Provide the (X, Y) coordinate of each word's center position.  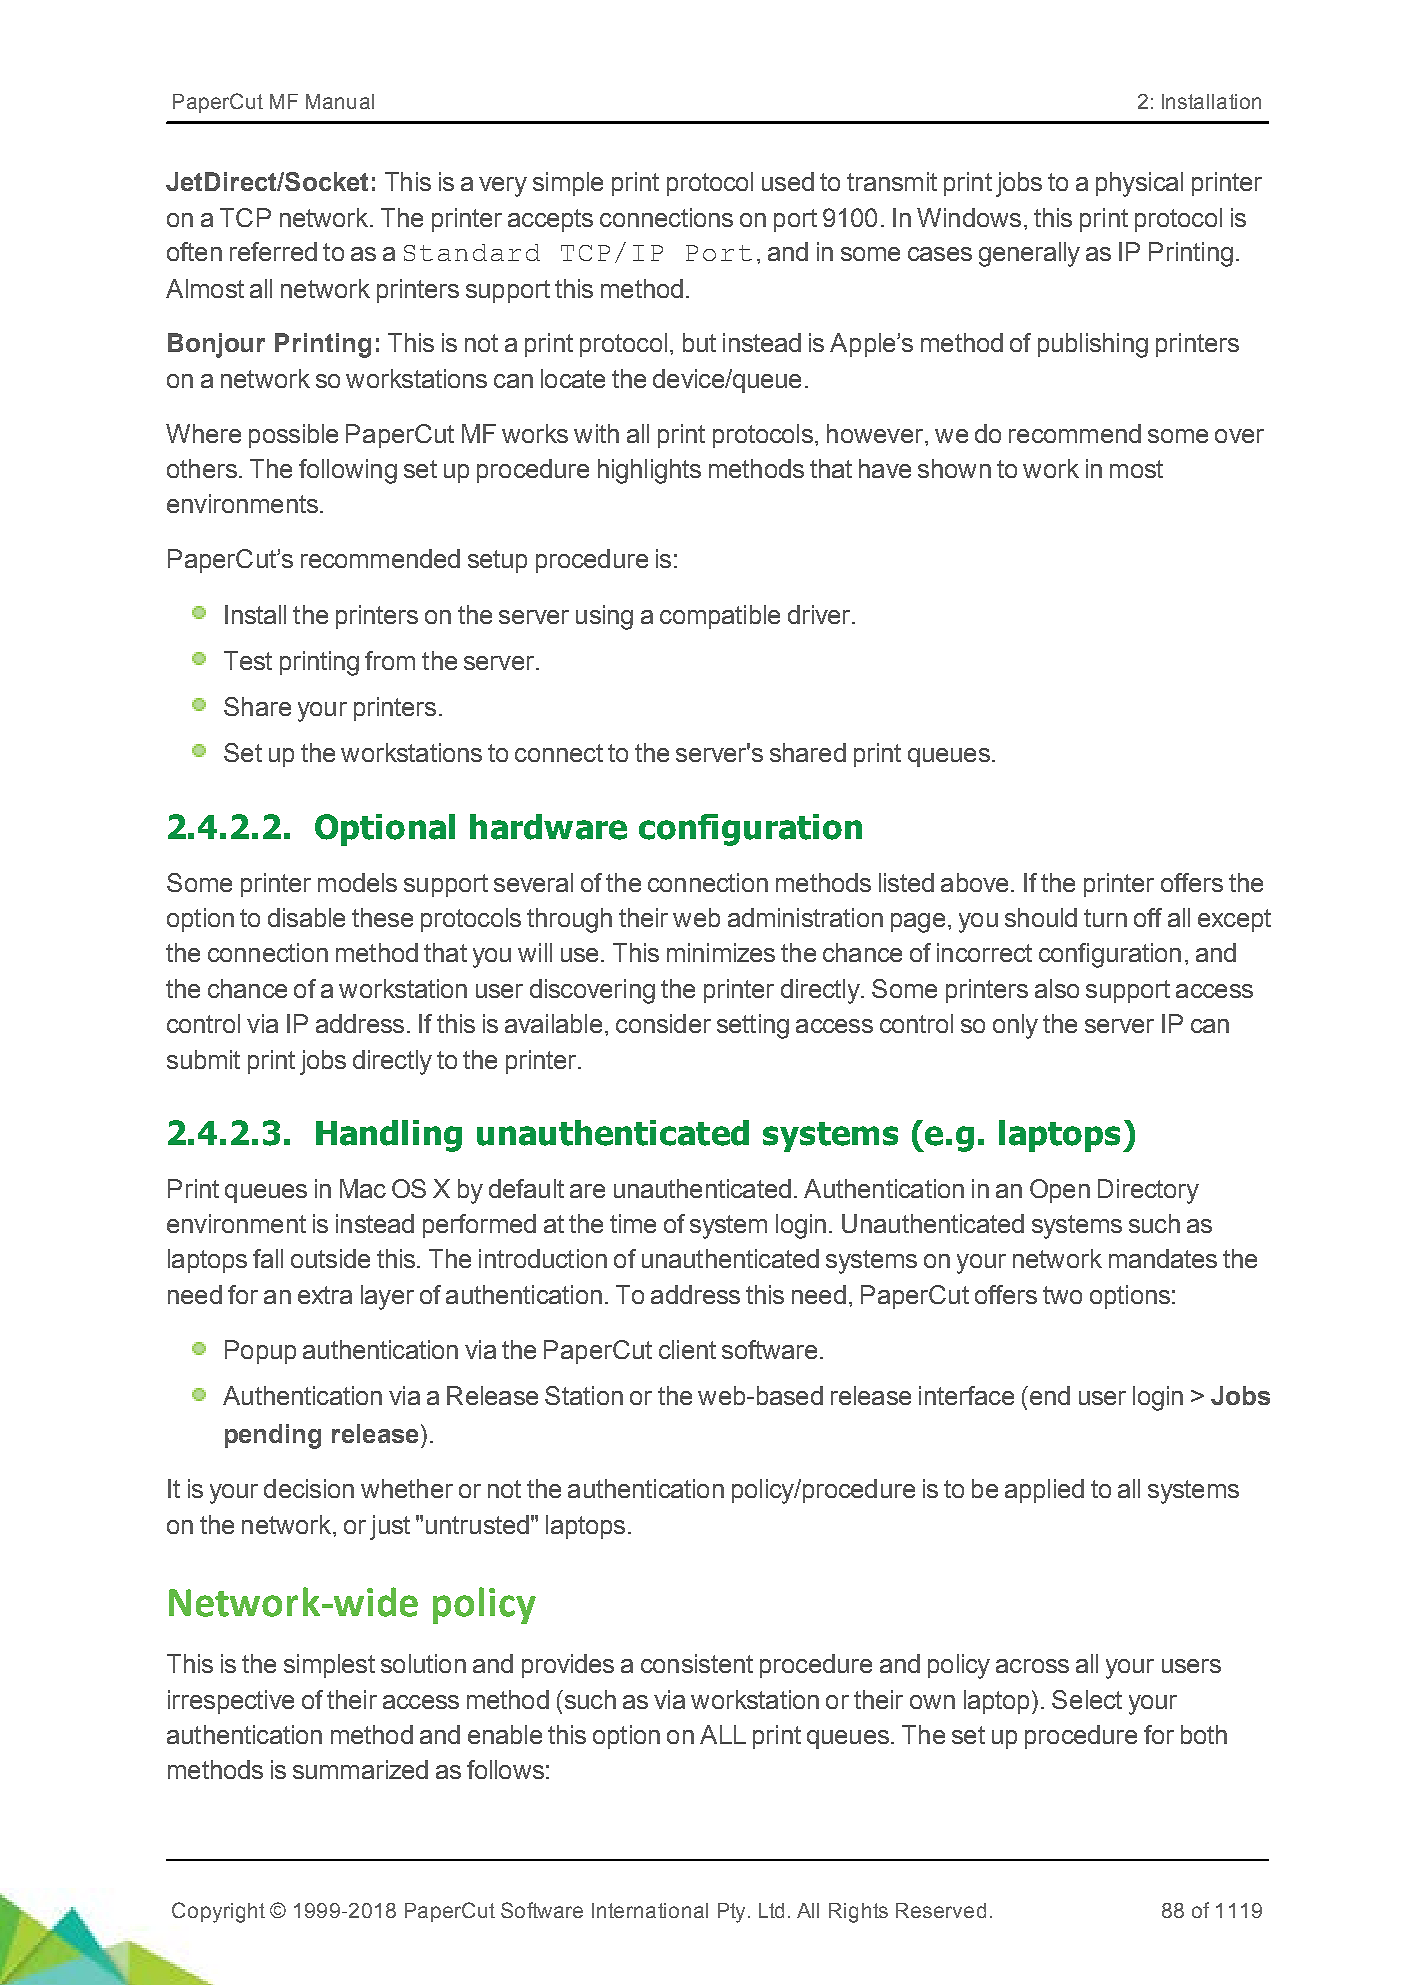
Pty (731, 1913)
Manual (340, 101)
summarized (360, 1769)
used (788, 181)
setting (753, 1026)
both (1204, 1734)
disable (306, 917)
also (1057, 988)
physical (1139, 184)
